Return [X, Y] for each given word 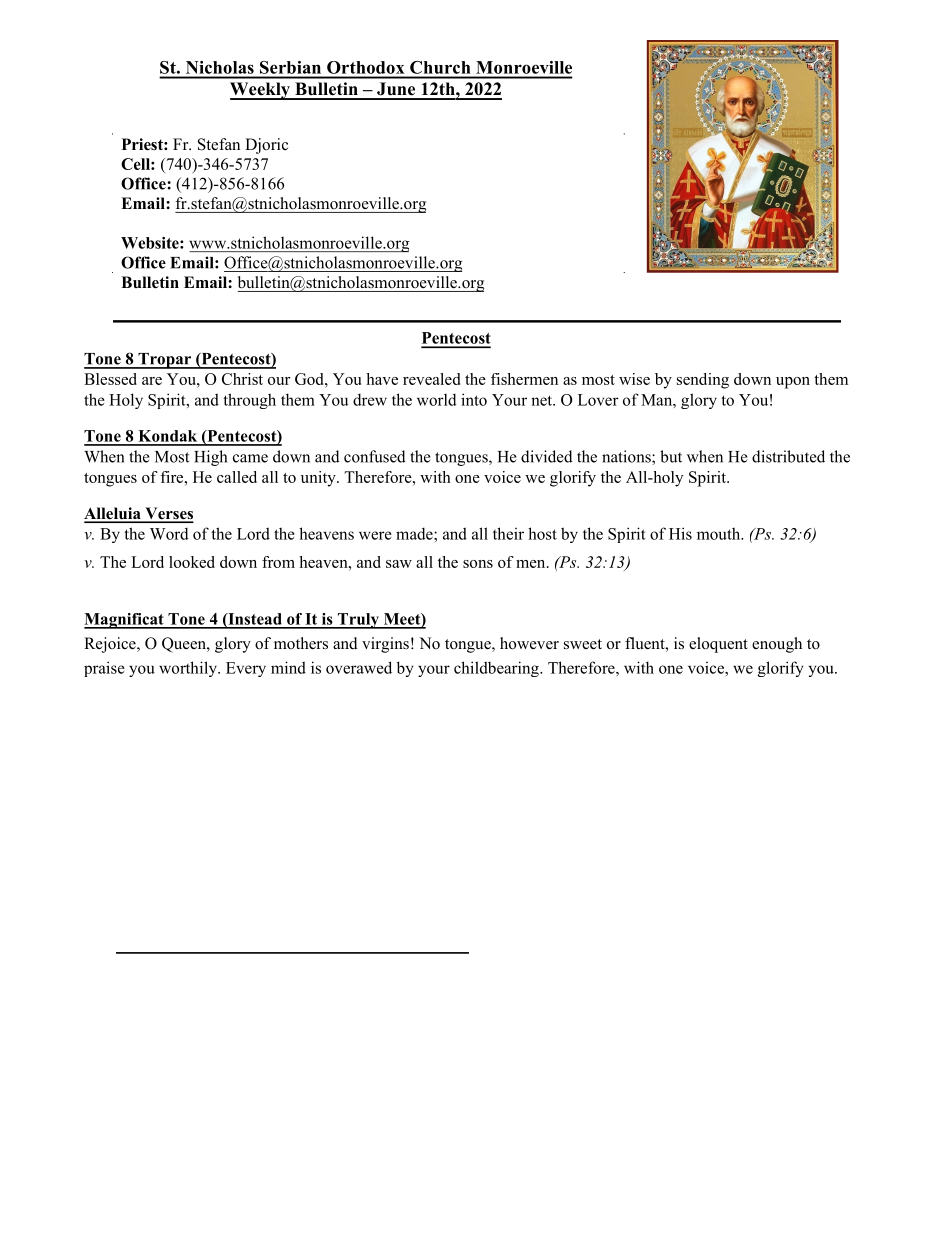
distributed [788, 456]
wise [634, 379]
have [382, 379]
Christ [242, 379]
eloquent [718, 645]
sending [703, 381]
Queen [185, 645]
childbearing [497, 669]
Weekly [261, 91]
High [210, 458]
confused [375, 456]
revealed [431, 379]
